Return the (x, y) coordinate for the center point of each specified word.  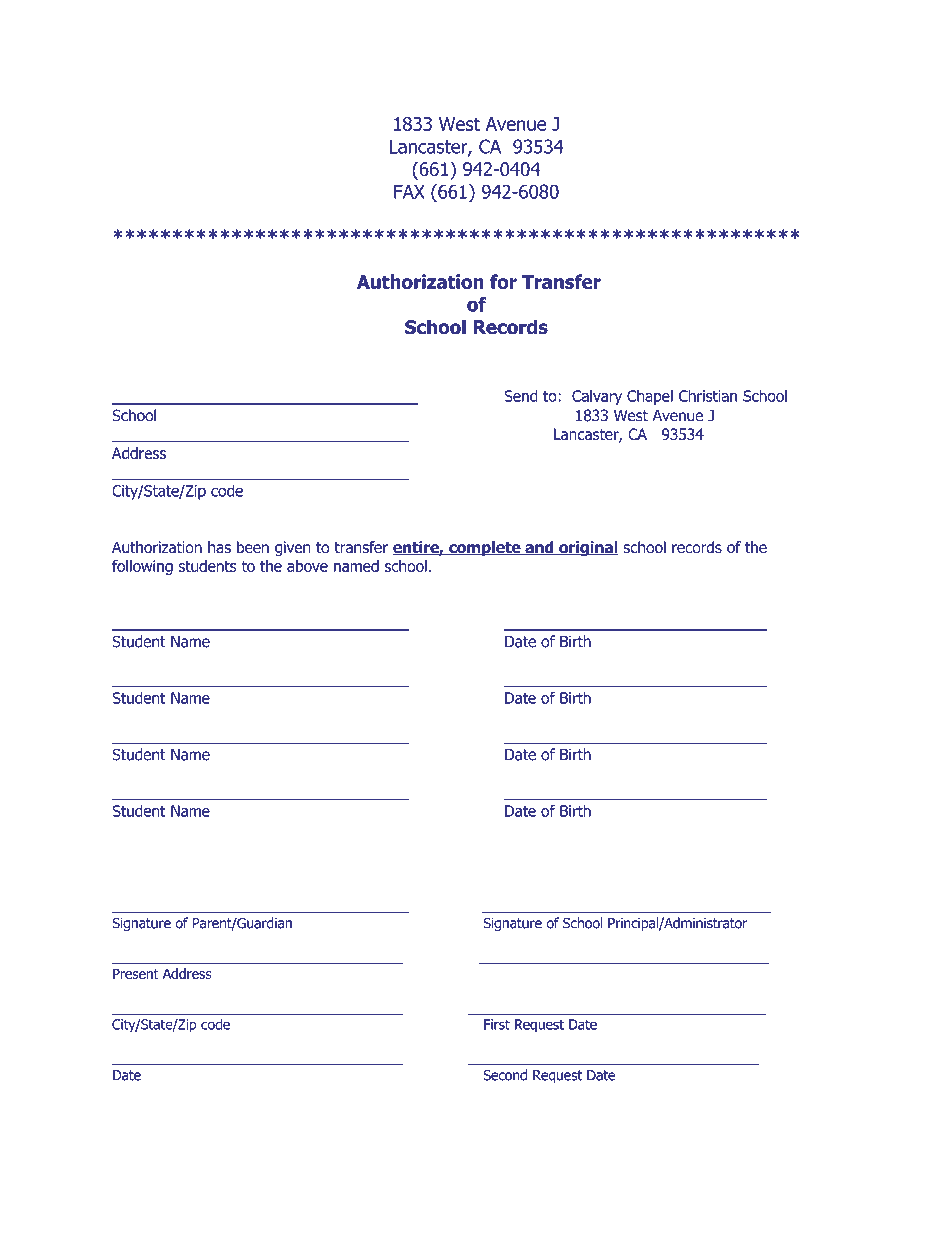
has (219, 547)
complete (485, 549)
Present (136, 973)
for (503, 281)
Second (505, 1075)
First (497, 1024)
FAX (409, 192)
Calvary (597, 397)
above (307, 566)
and (539, 548)
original (588, 549)
